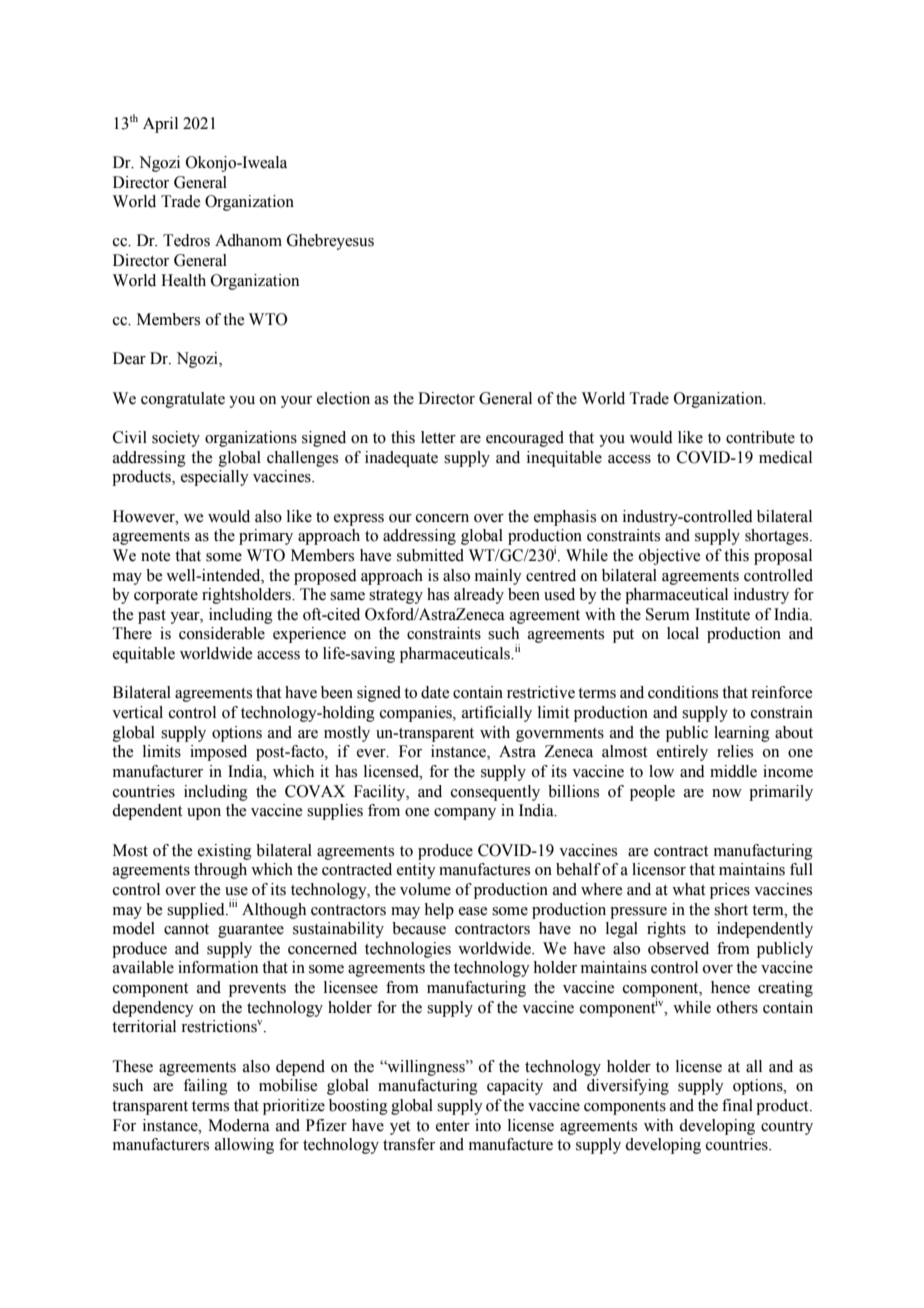  Describe the element at coordinates (183, 280) in the screenshot. I see `Health` at that location.
